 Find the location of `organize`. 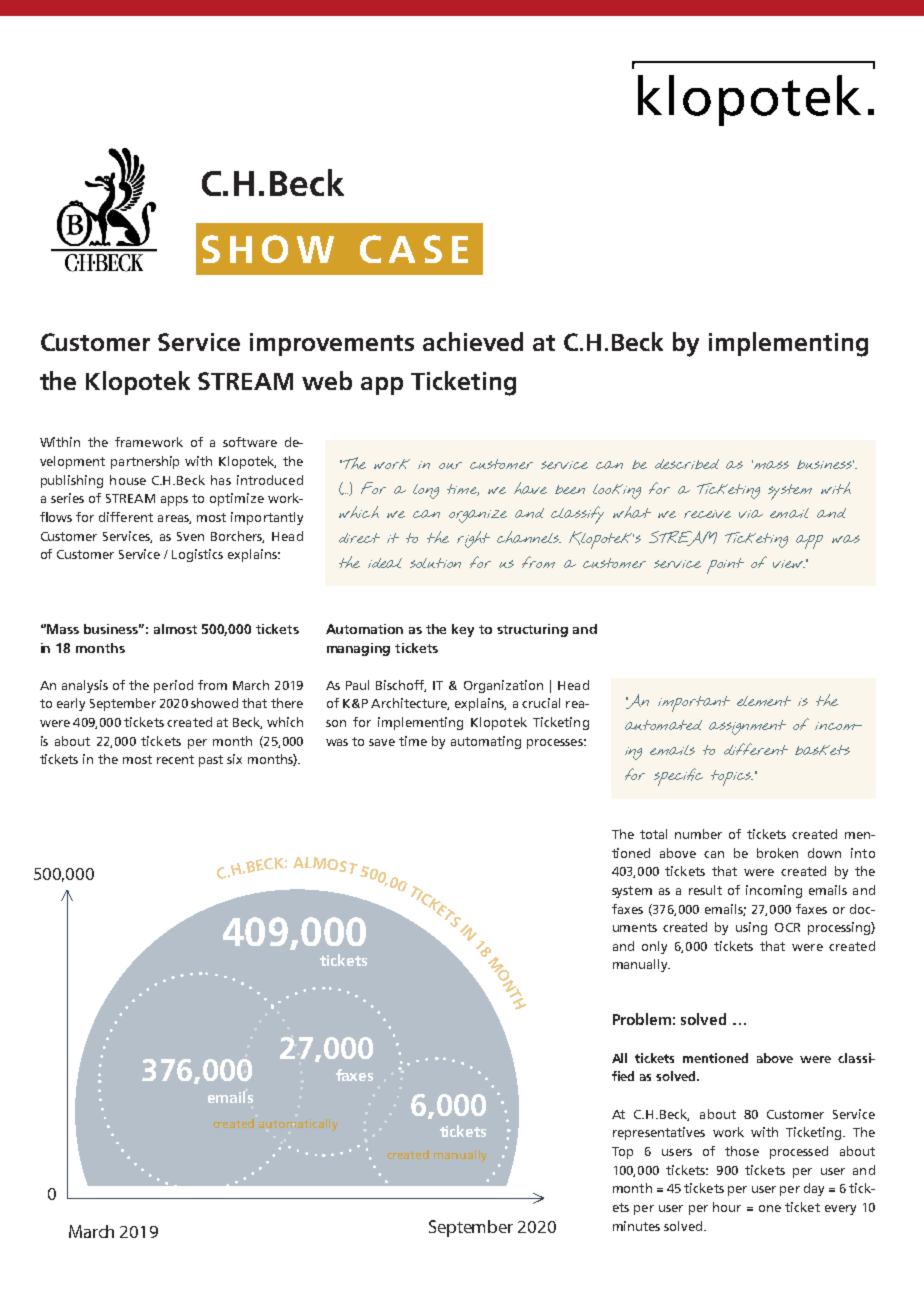

organize is located at coordinates (478, 516).
